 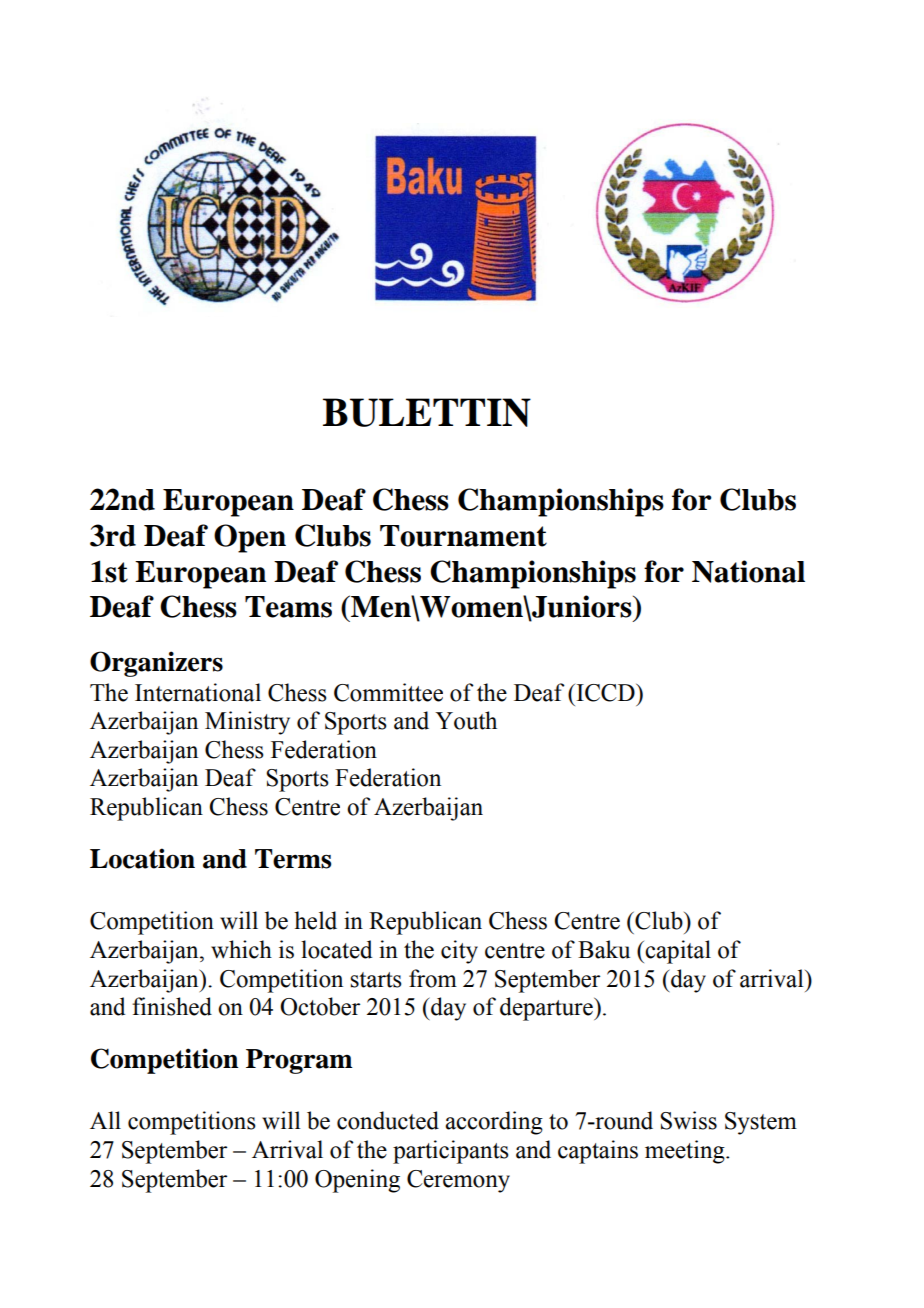 What do you see at coordinates (686, 1152) in the document?
I see `meeting` at bounding box center [686, 1152].
